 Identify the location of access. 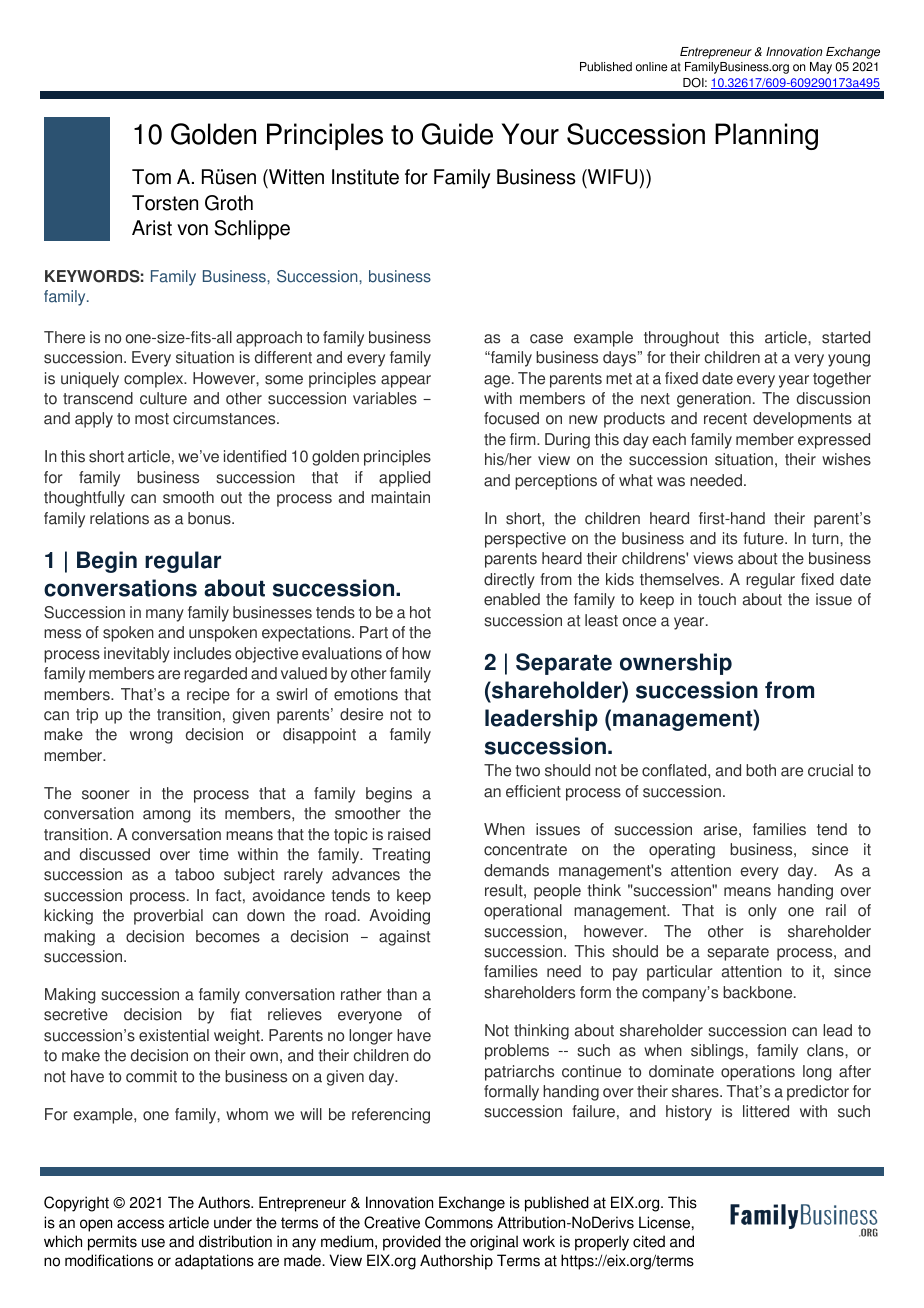
(140, 1224).
